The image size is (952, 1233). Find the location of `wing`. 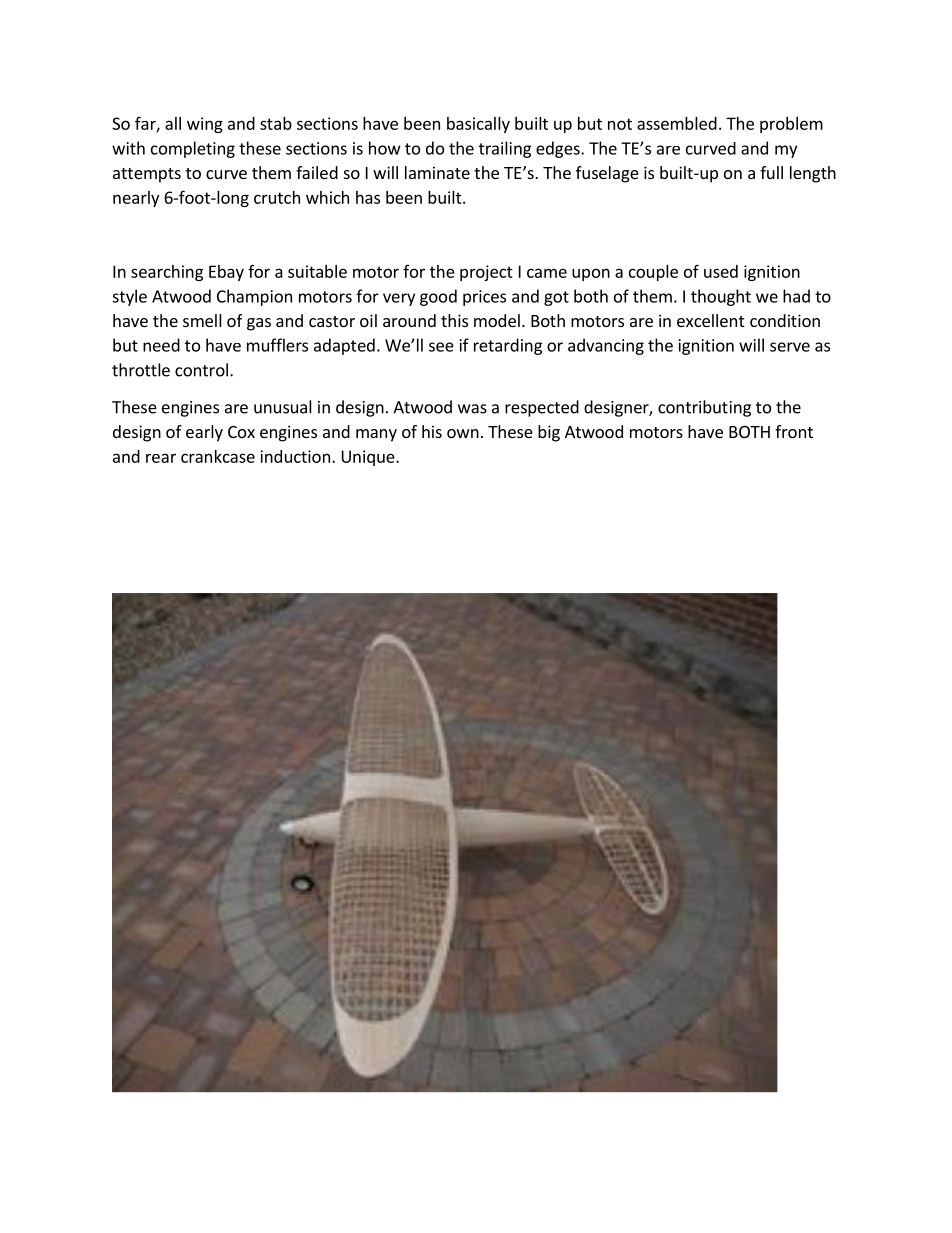

wing is located at coordinates (205, 125).
